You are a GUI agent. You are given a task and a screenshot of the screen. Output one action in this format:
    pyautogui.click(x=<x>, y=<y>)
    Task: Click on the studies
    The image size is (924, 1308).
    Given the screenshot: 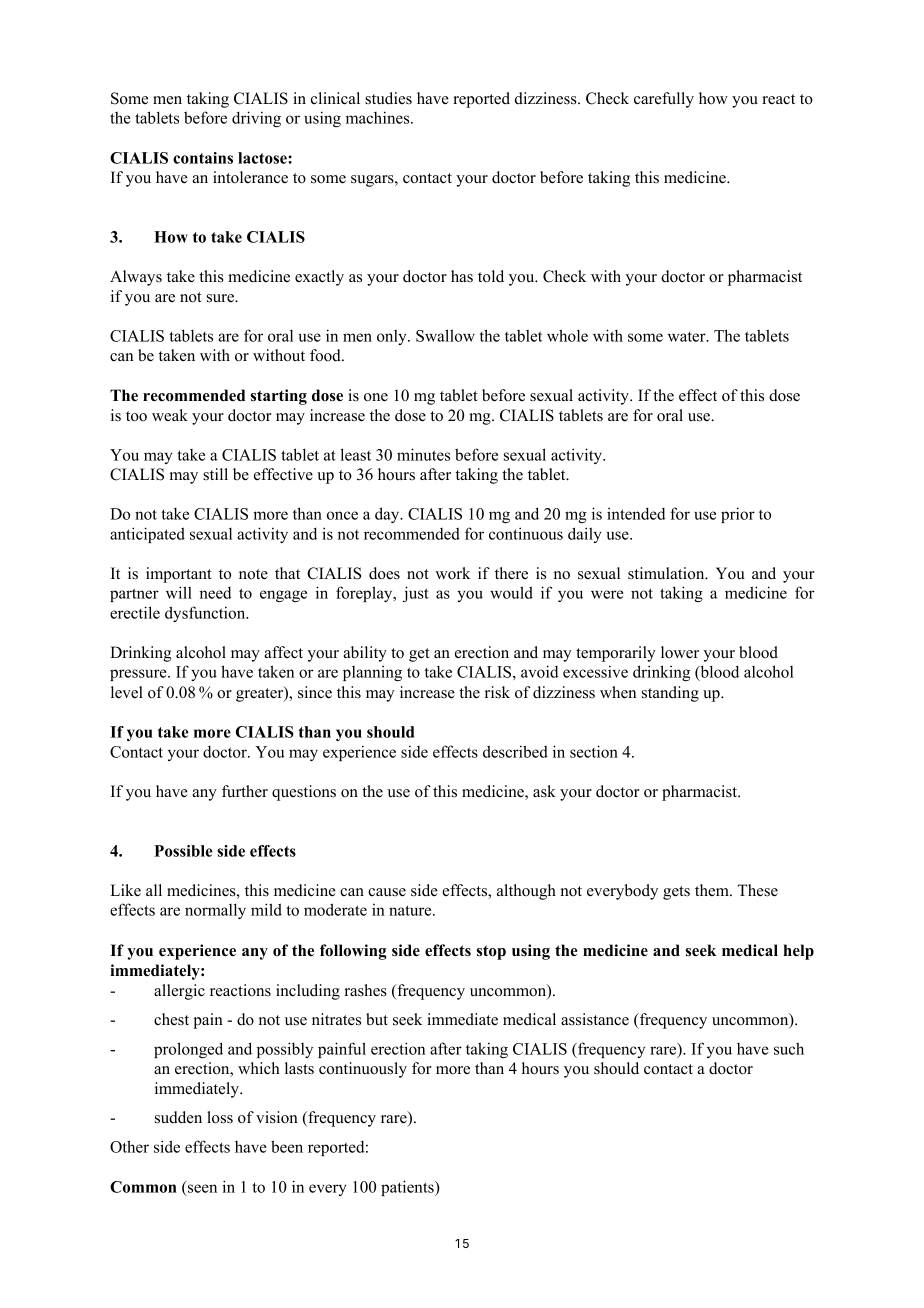 What is the action you would take?
    pyautogui.click(x=388, y=98)
